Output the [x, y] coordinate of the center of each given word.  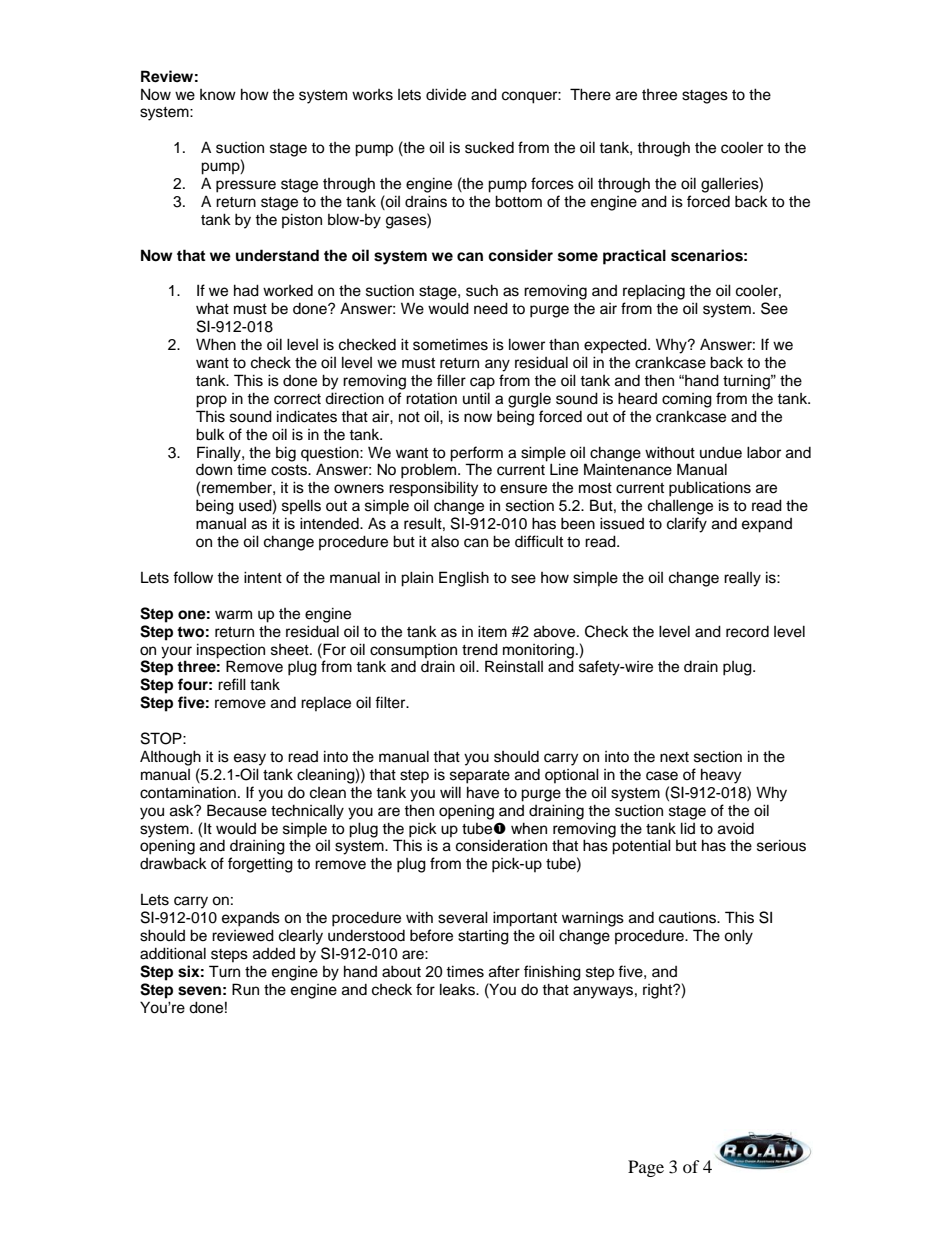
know [218, 95]
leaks [458, 989]
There [590, 94]
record [747, 632]
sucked [489, 147]
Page [646, 1168]
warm [233, 615]
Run [245, 989]
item [492, 631]
